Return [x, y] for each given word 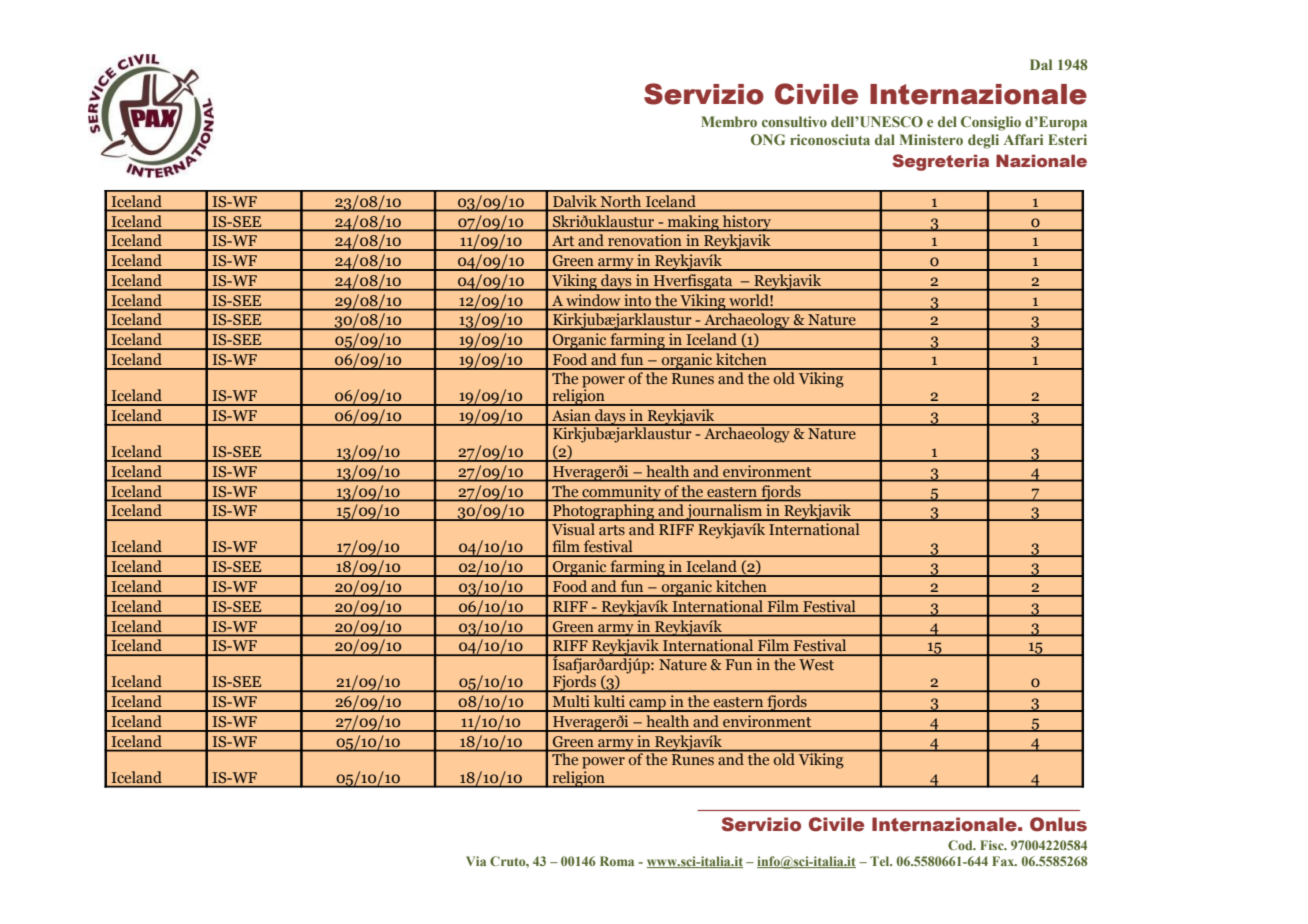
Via [476, 861]
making [693, 223]
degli [983, 141]
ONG [768, 139]
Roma [617, 861]
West [816, 664]
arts [612, 530]
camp [647, 705]
